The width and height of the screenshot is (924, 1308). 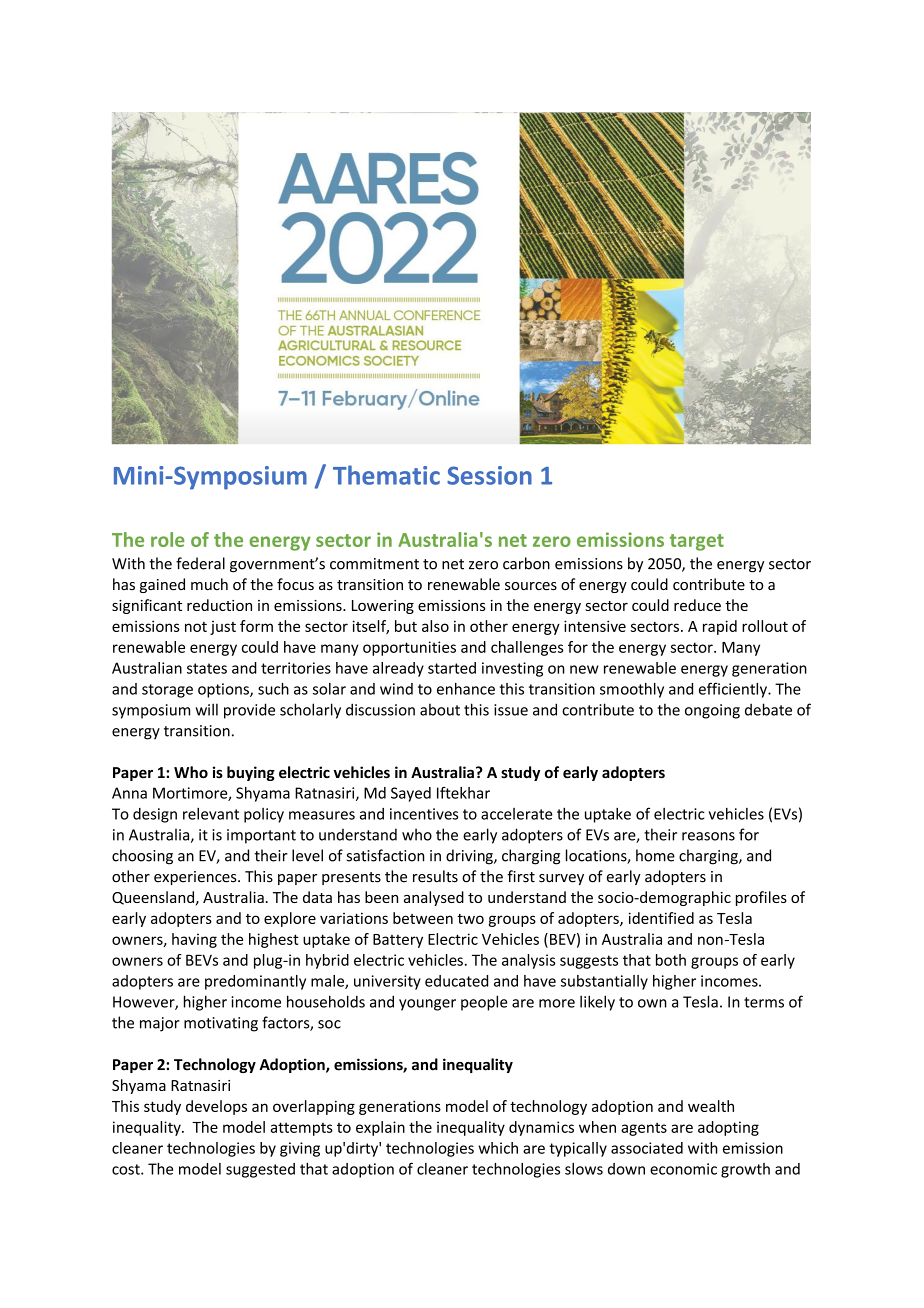 What do you see at coordinates (206, 709) in the screenshot?
I see `will` at bounding box center [206, 709].
